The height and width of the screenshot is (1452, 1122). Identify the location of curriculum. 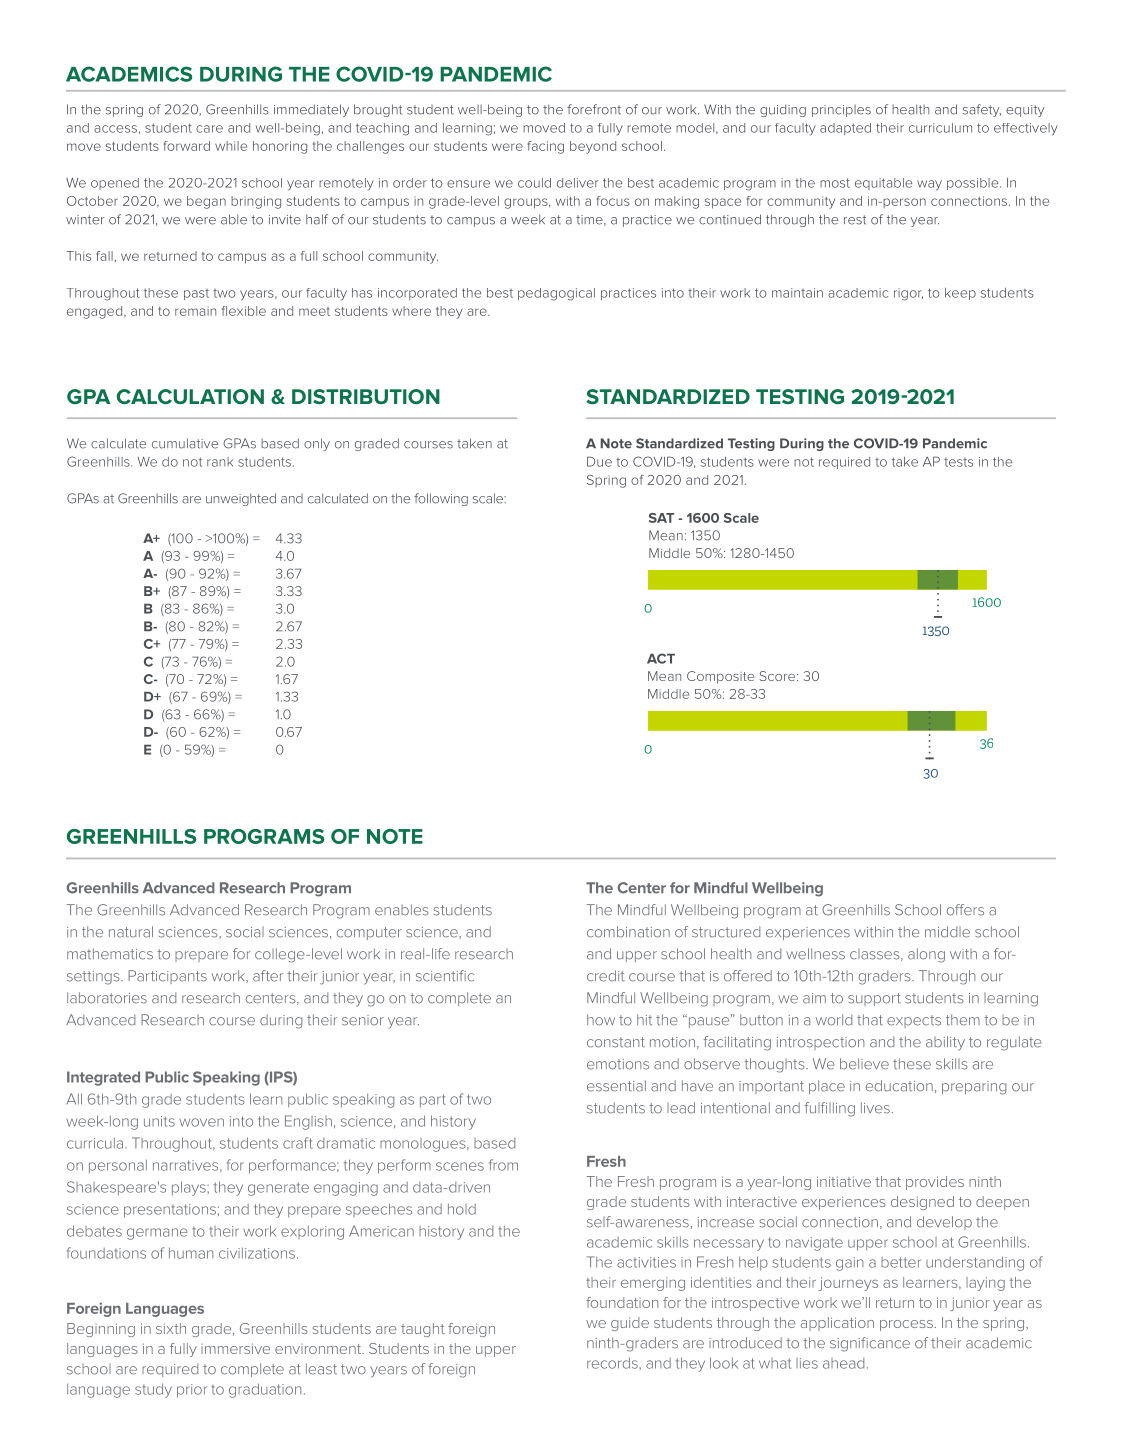
(940, 128).
